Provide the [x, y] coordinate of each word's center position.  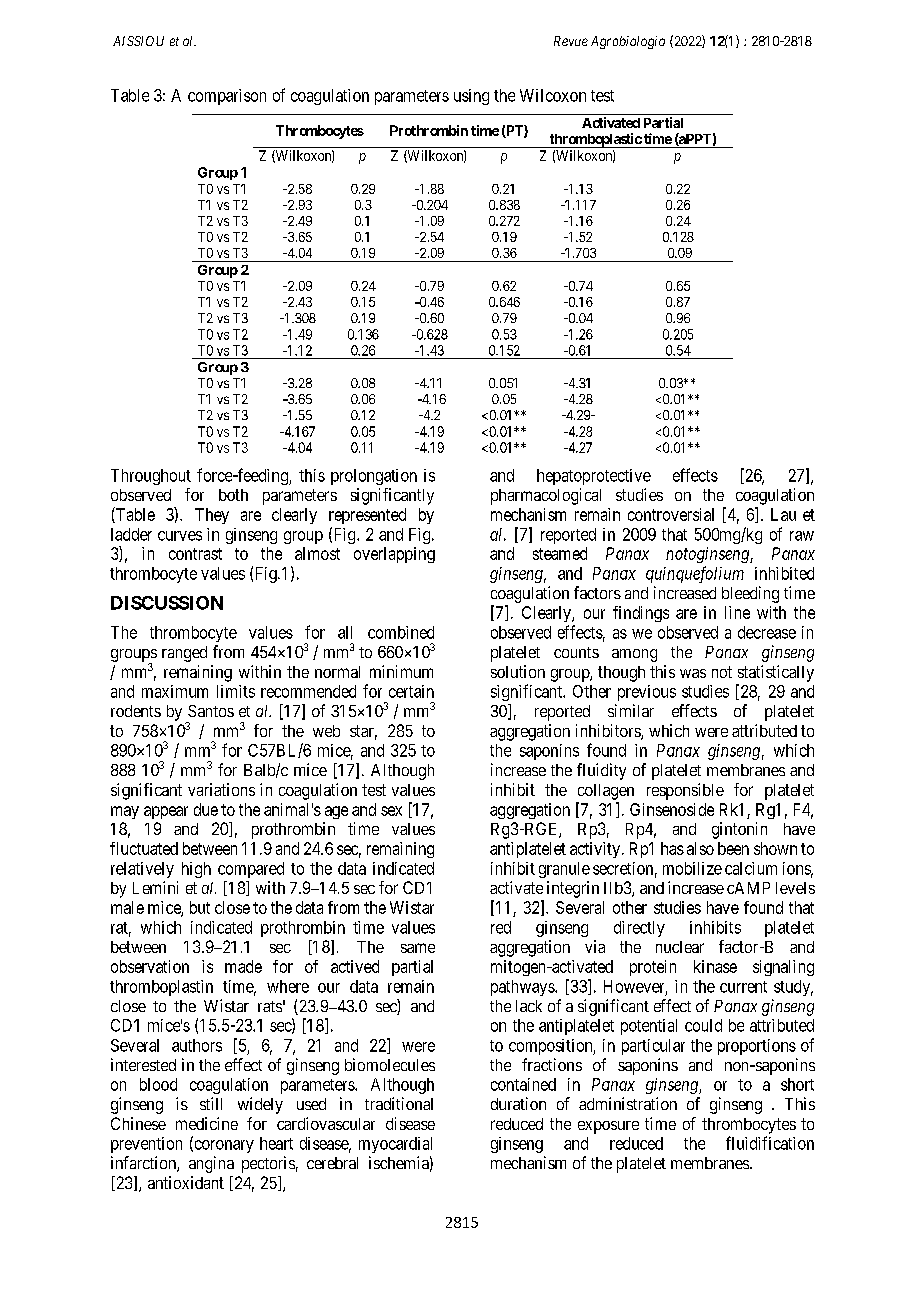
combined [401, 632]
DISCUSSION [167, 603]
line [737, 612]
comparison [227, 97]
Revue [571, 41]
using [471, 97]
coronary [223, 1146]
